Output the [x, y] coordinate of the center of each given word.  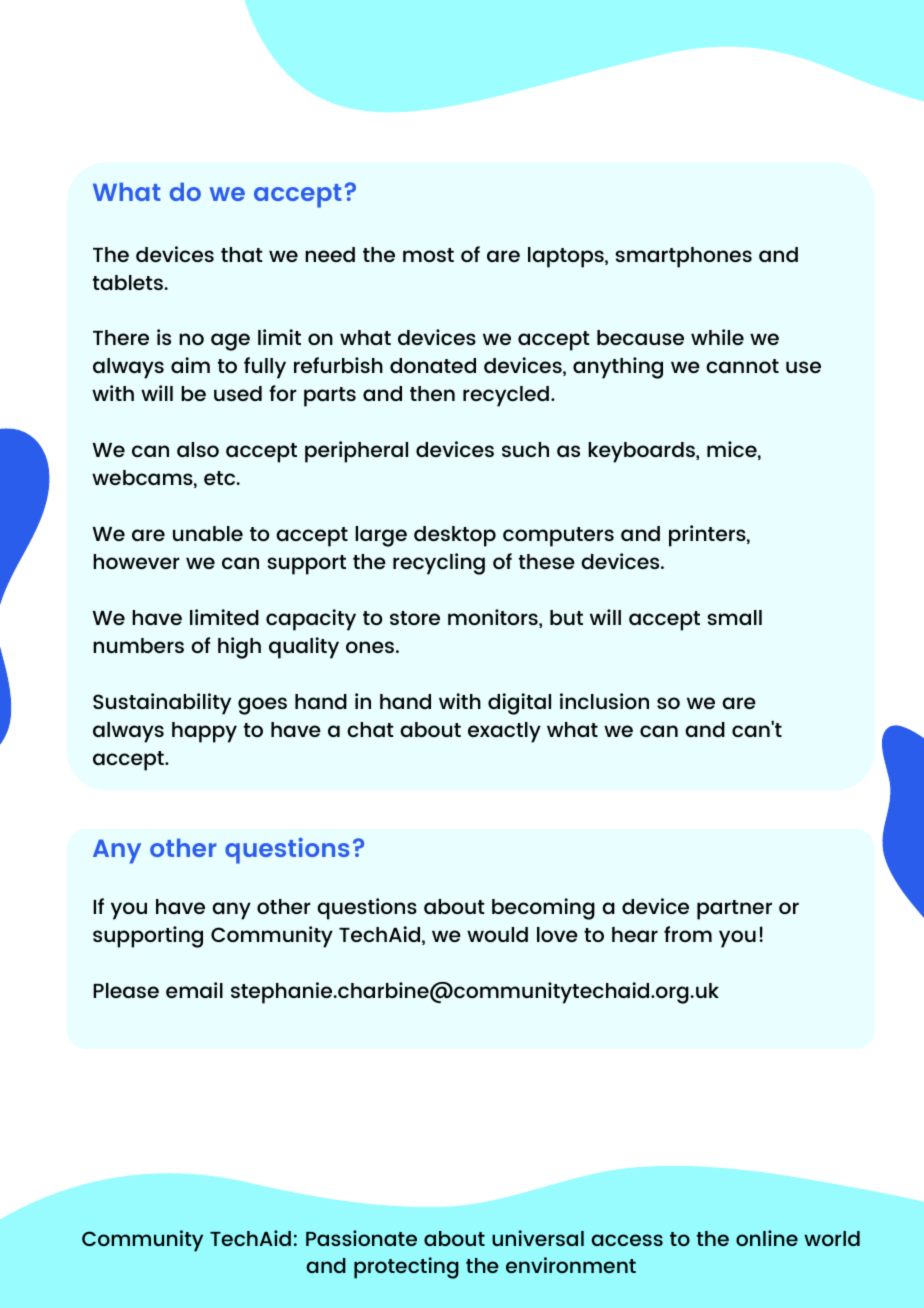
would [497, 934]
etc [221, 478]
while [717, 337]
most [428, 255]
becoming [543, 909]
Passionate [361, 1238]
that [242, 254]
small [735, 617]
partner [734, 910]
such [525, 449]
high [239, 648]
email [194, 990]
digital [519, 704]
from [688, 934]
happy [204, 732]
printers [708, 536]
